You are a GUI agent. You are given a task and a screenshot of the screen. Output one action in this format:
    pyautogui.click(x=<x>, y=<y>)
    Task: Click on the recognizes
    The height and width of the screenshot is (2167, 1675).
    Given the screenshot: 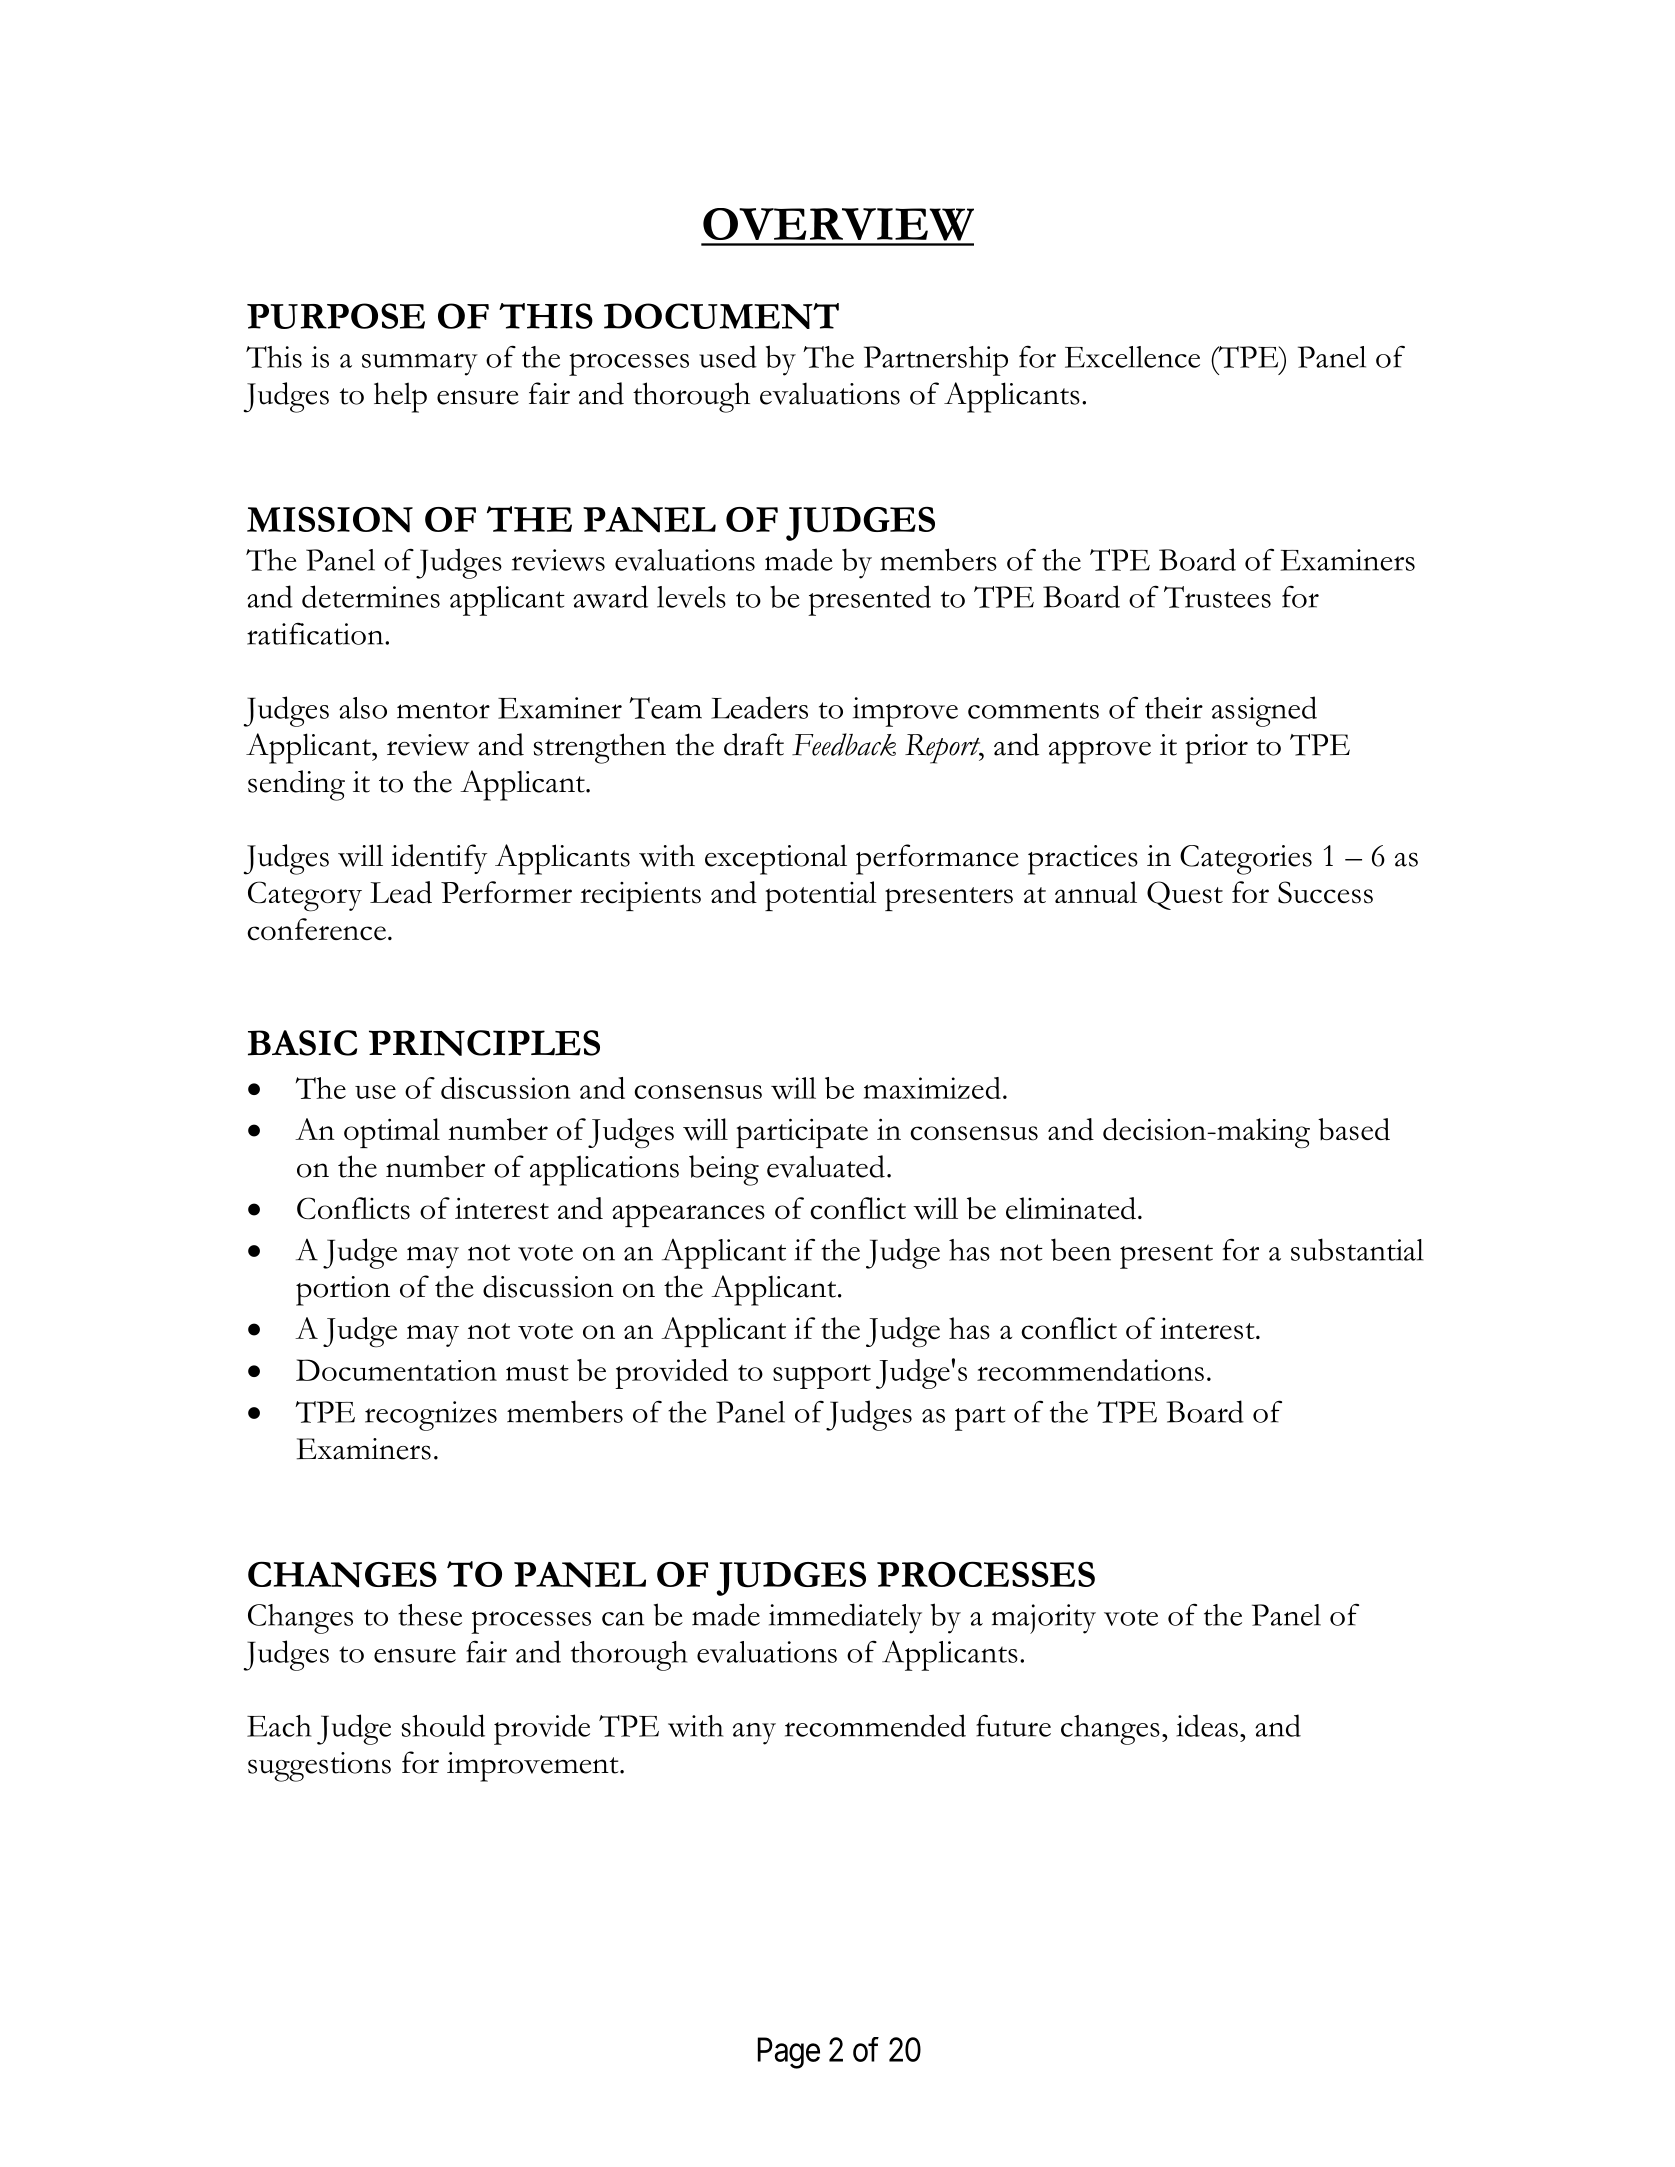 What is the action you would take?
    pyautogui.click(x=431, y=1416)
